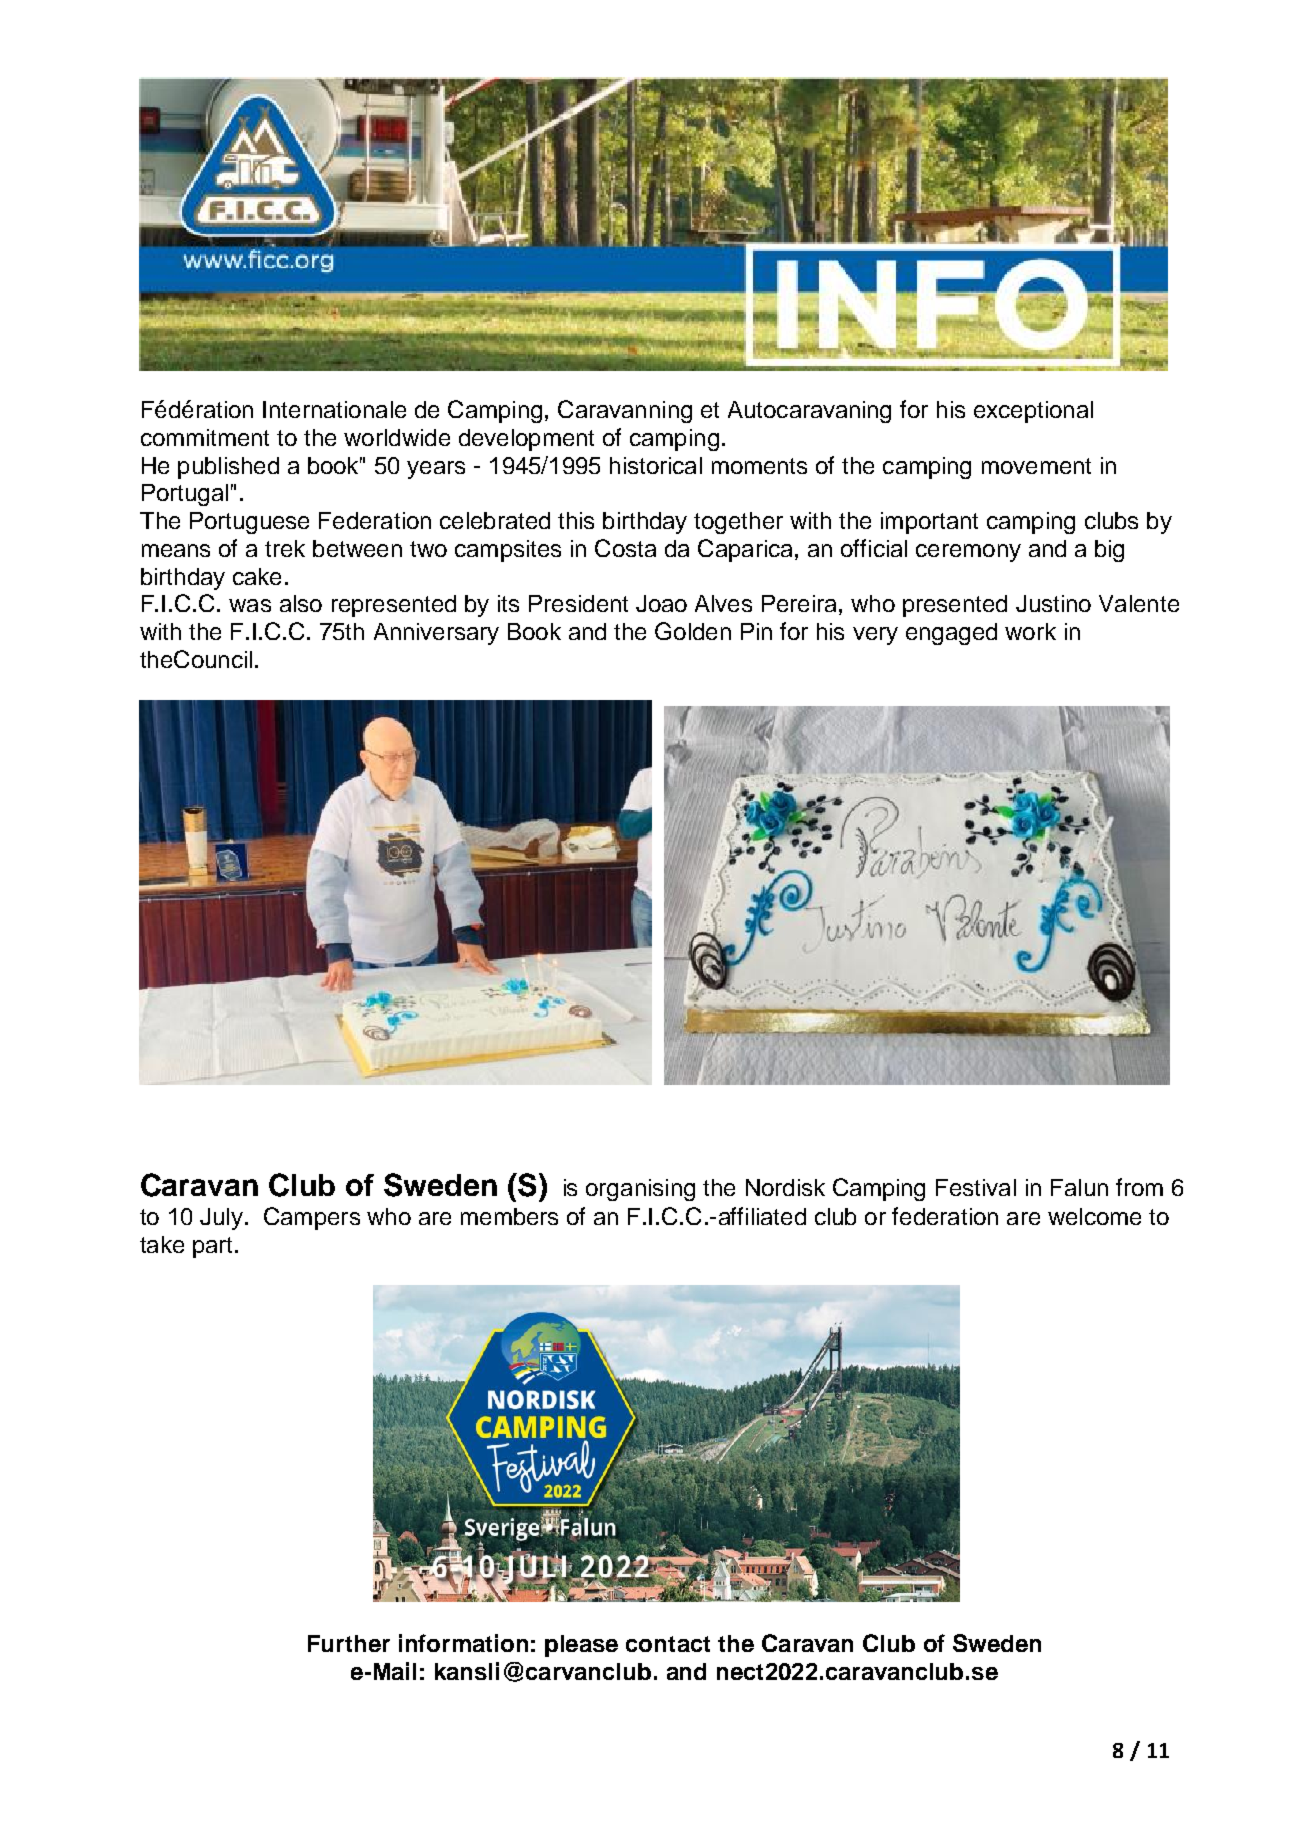 Image resolution: width=1301 pixels, height=1842 pixels. I want to click on please, so click(581, 1646).
